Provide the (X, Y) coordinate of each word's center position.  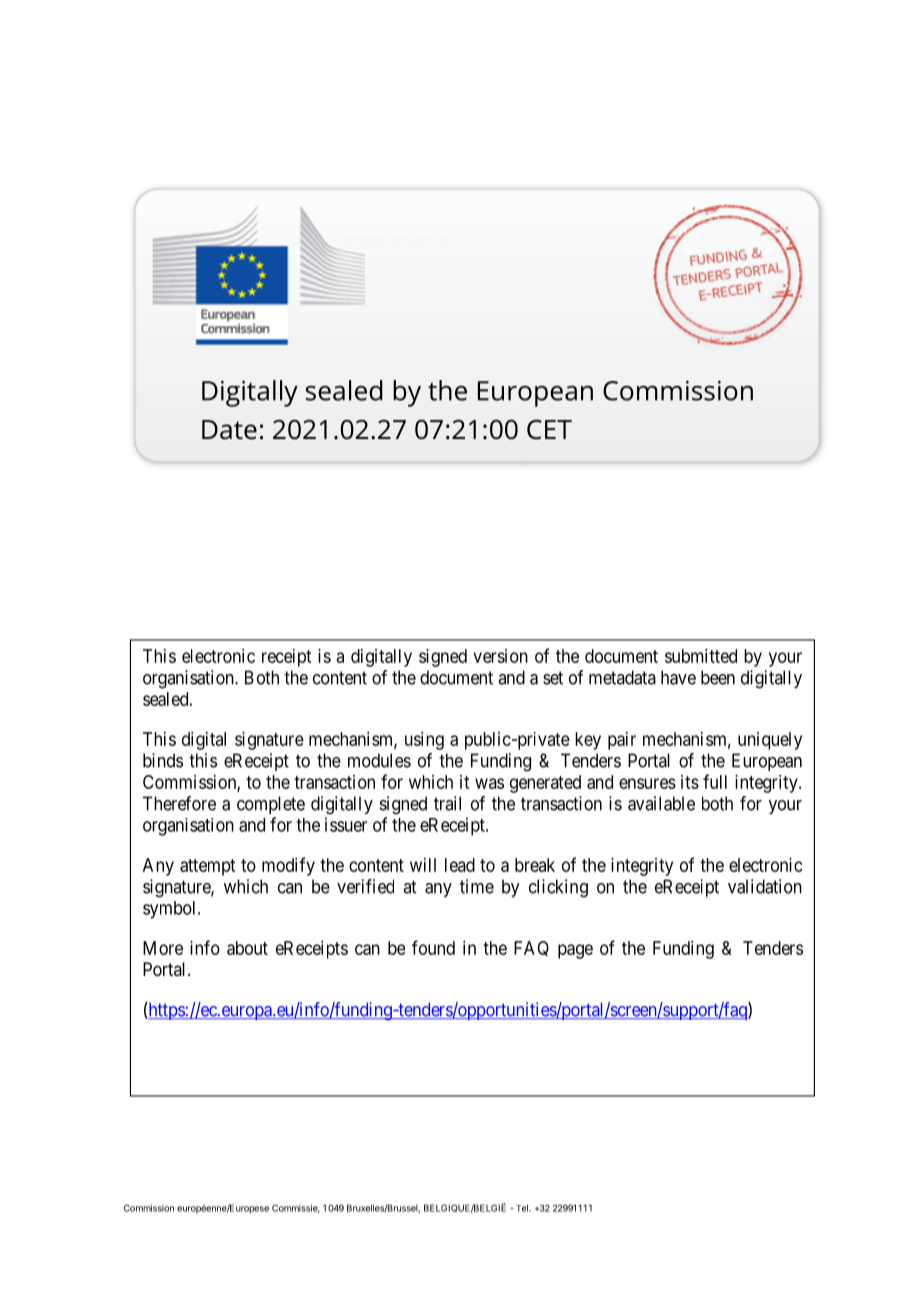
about (247, 948)
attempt (207, 867)
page (575, 951)
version (500, 656)
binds (163, 760)
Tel (521, 1208)
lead (460, 865)
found (433, 947)
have (678, 677)
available (661, 803)
